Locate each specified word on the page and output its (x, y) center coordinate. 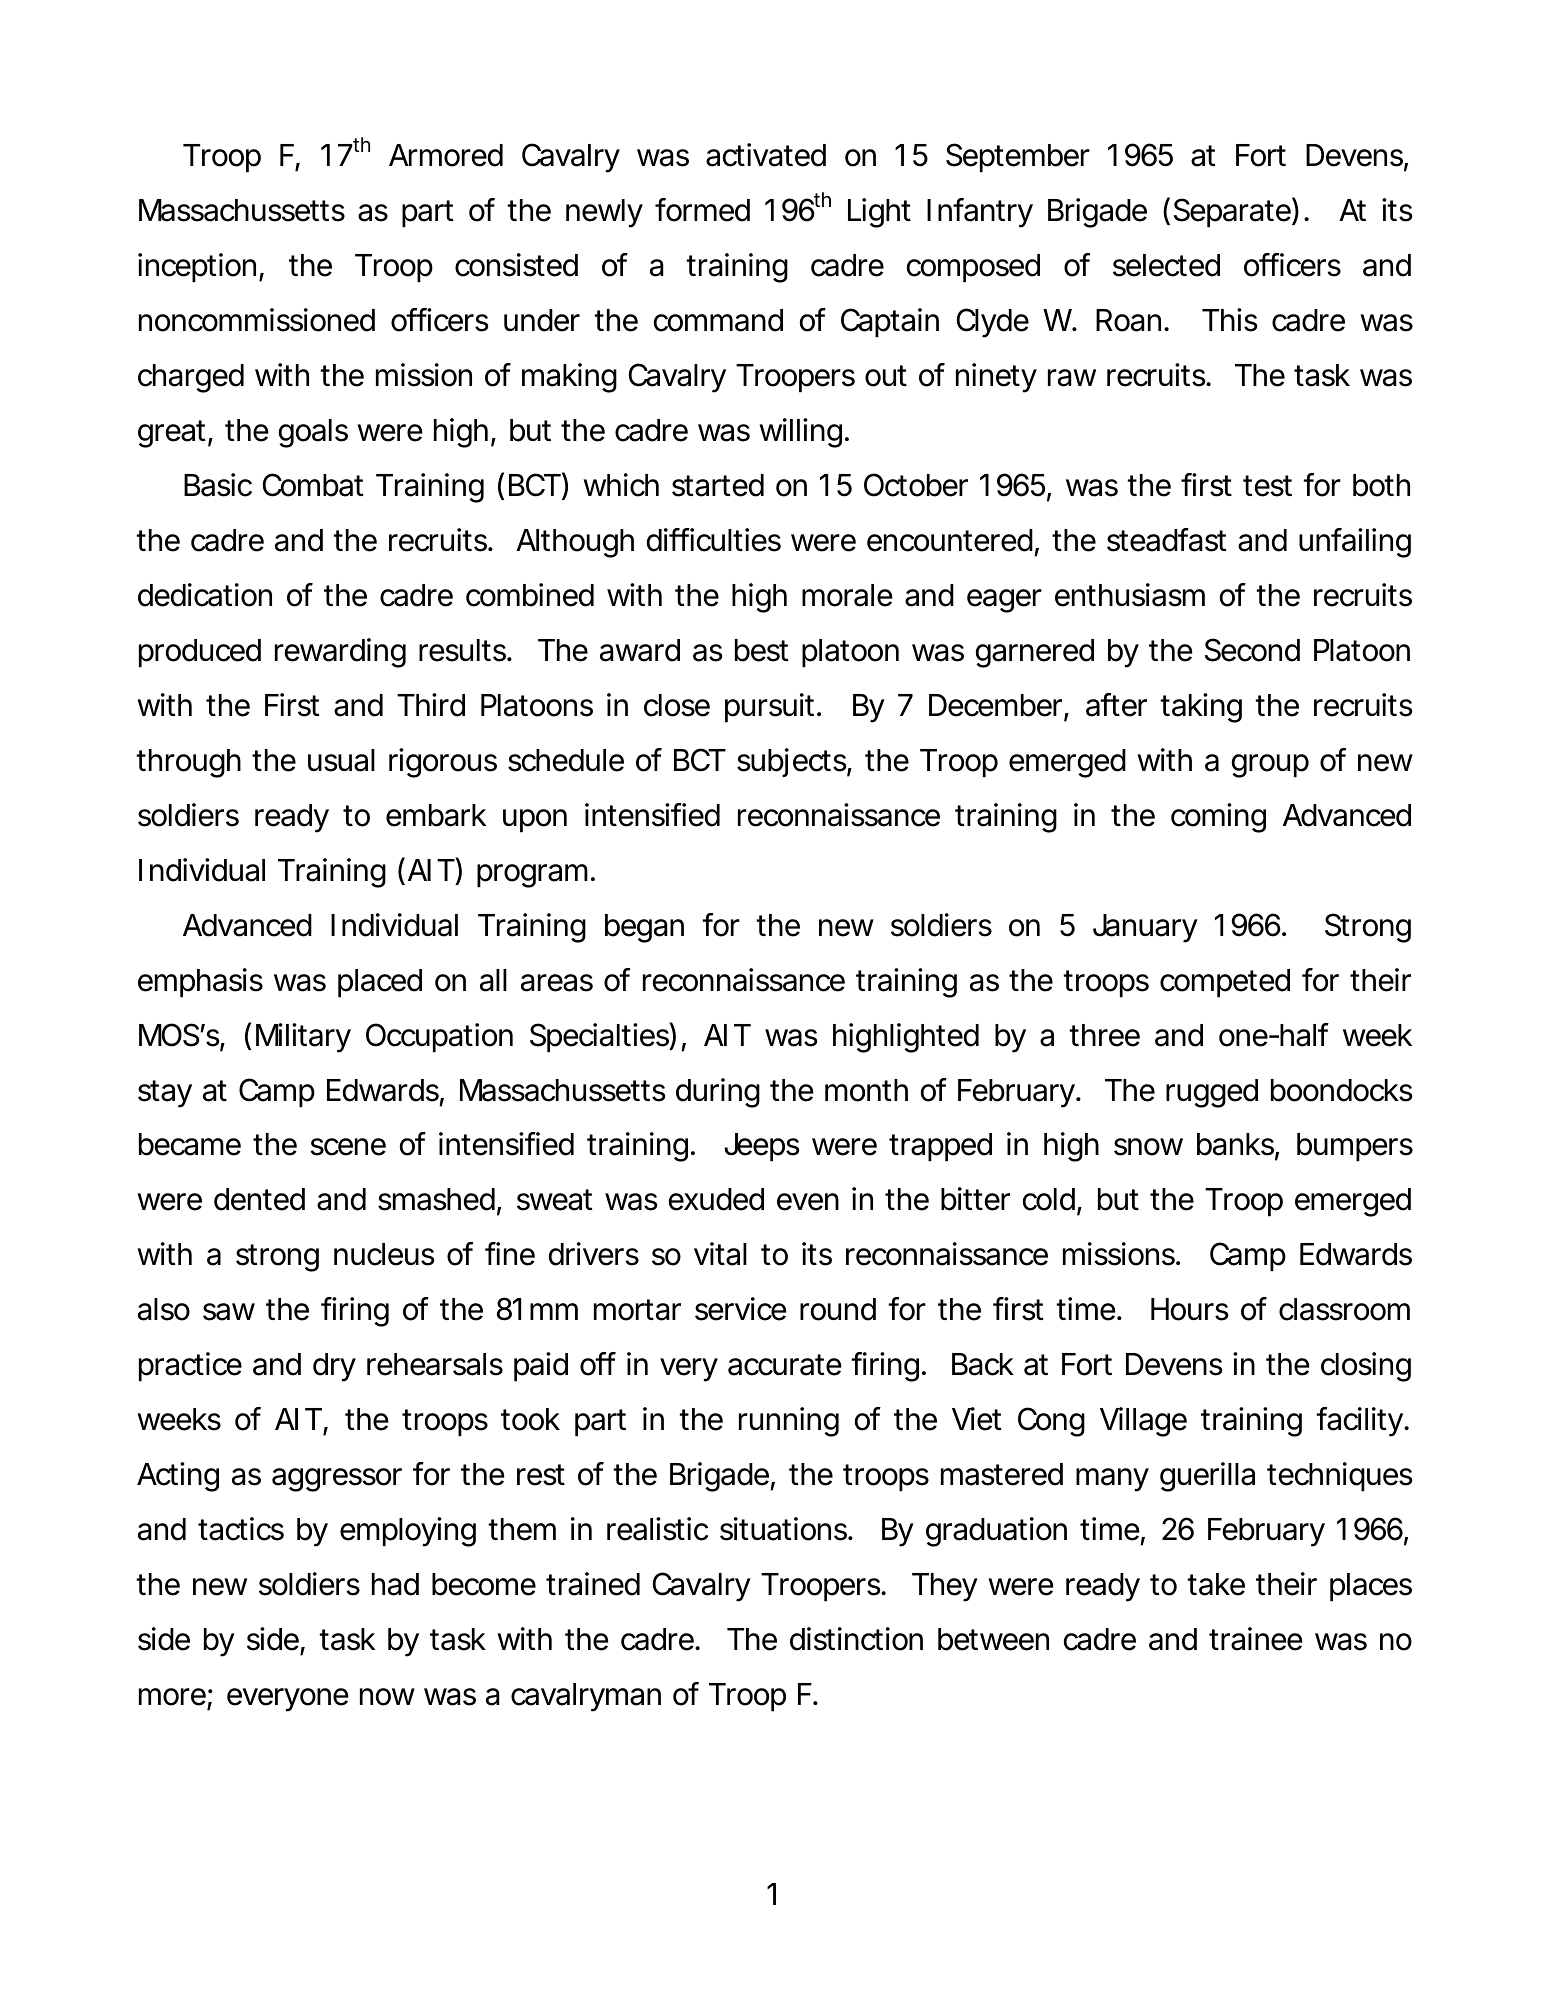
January (1145, 928)
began (644, 928)
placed (380, 983)
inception (197, 268)
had (395, 1584)
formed (702, 210)
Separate (1232, 213)
